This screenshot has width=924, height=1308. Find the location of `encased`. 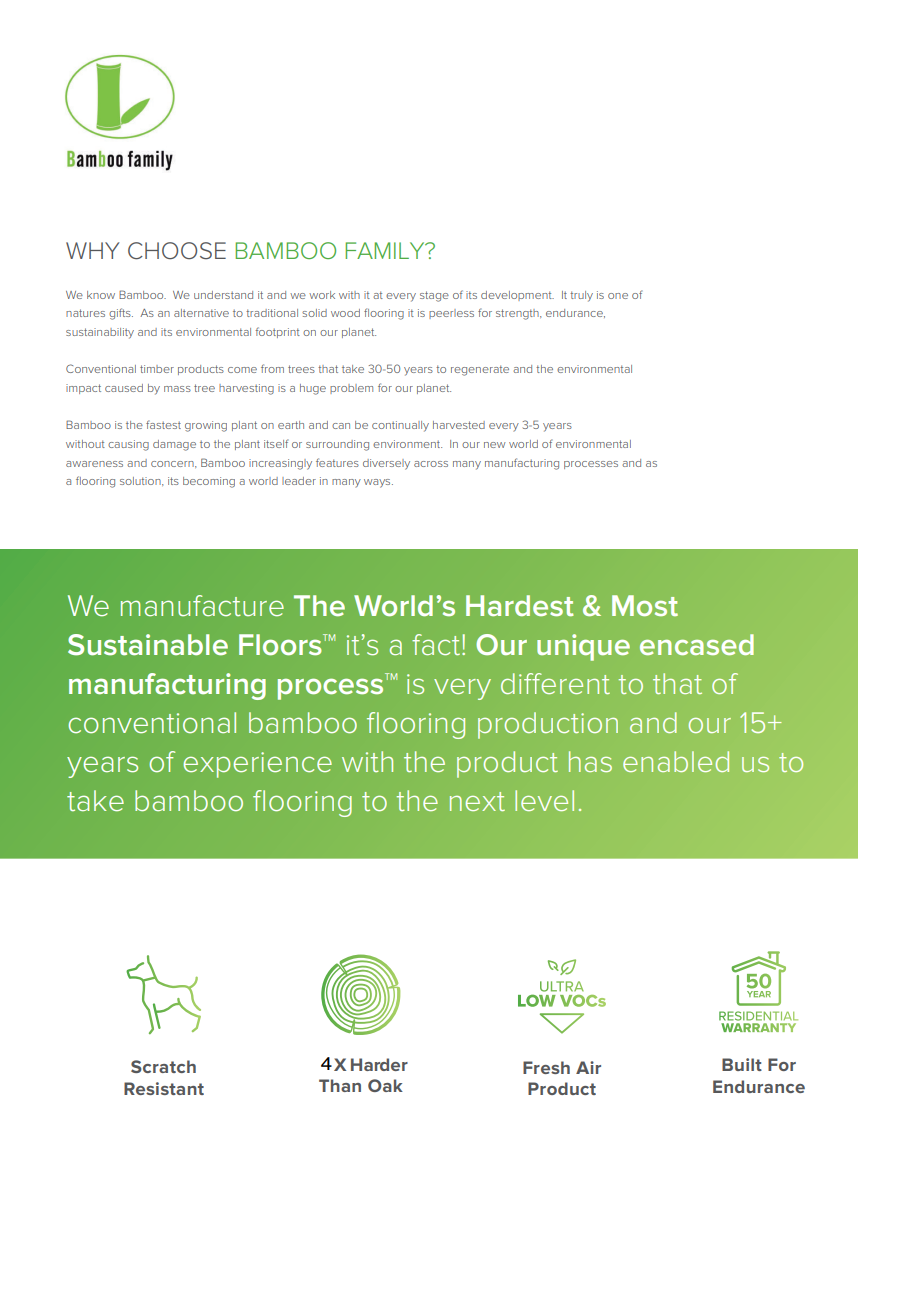

encased is located at coordinates (697, 644).
